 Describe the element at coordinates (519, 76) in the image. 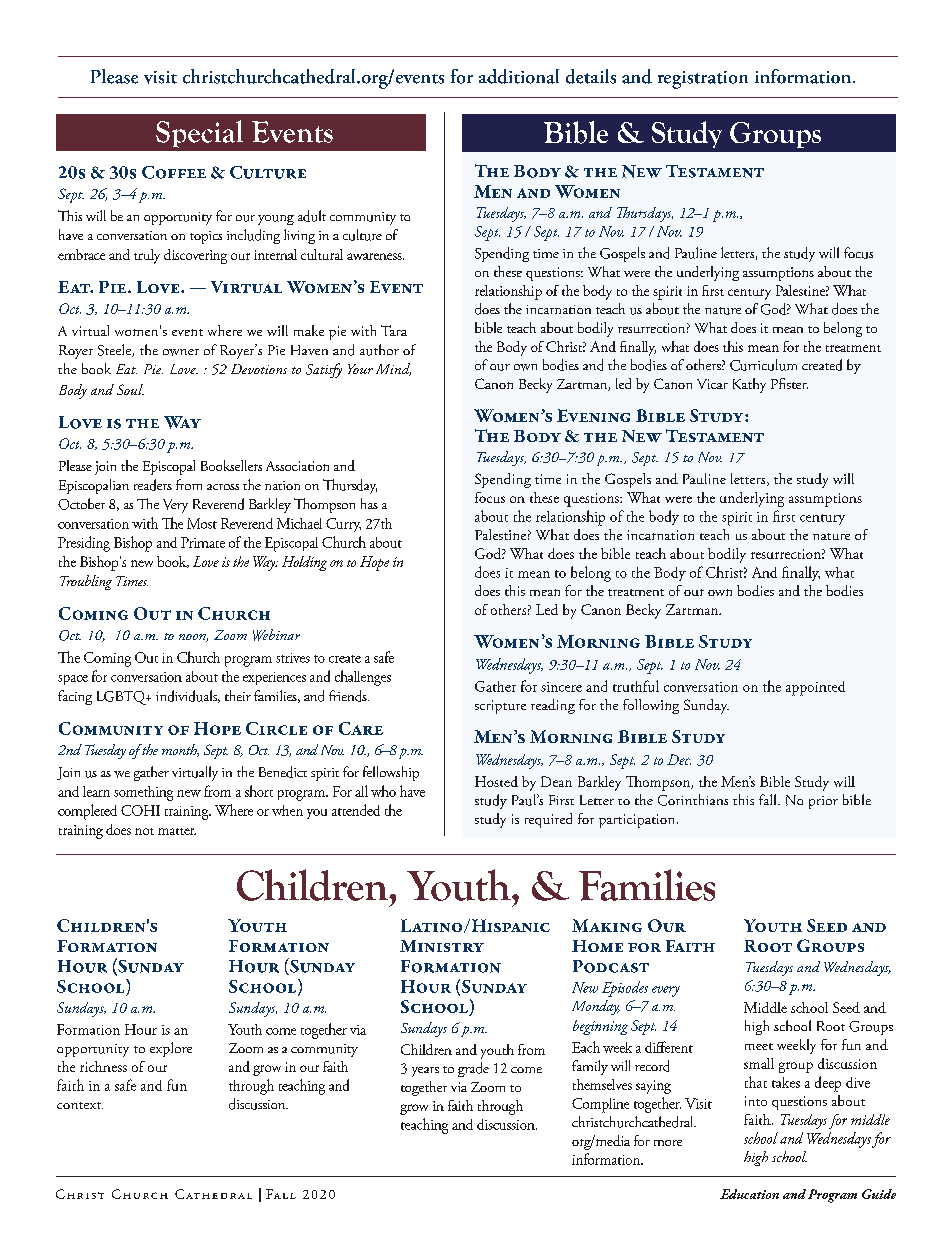

I see `additional` at that location.
